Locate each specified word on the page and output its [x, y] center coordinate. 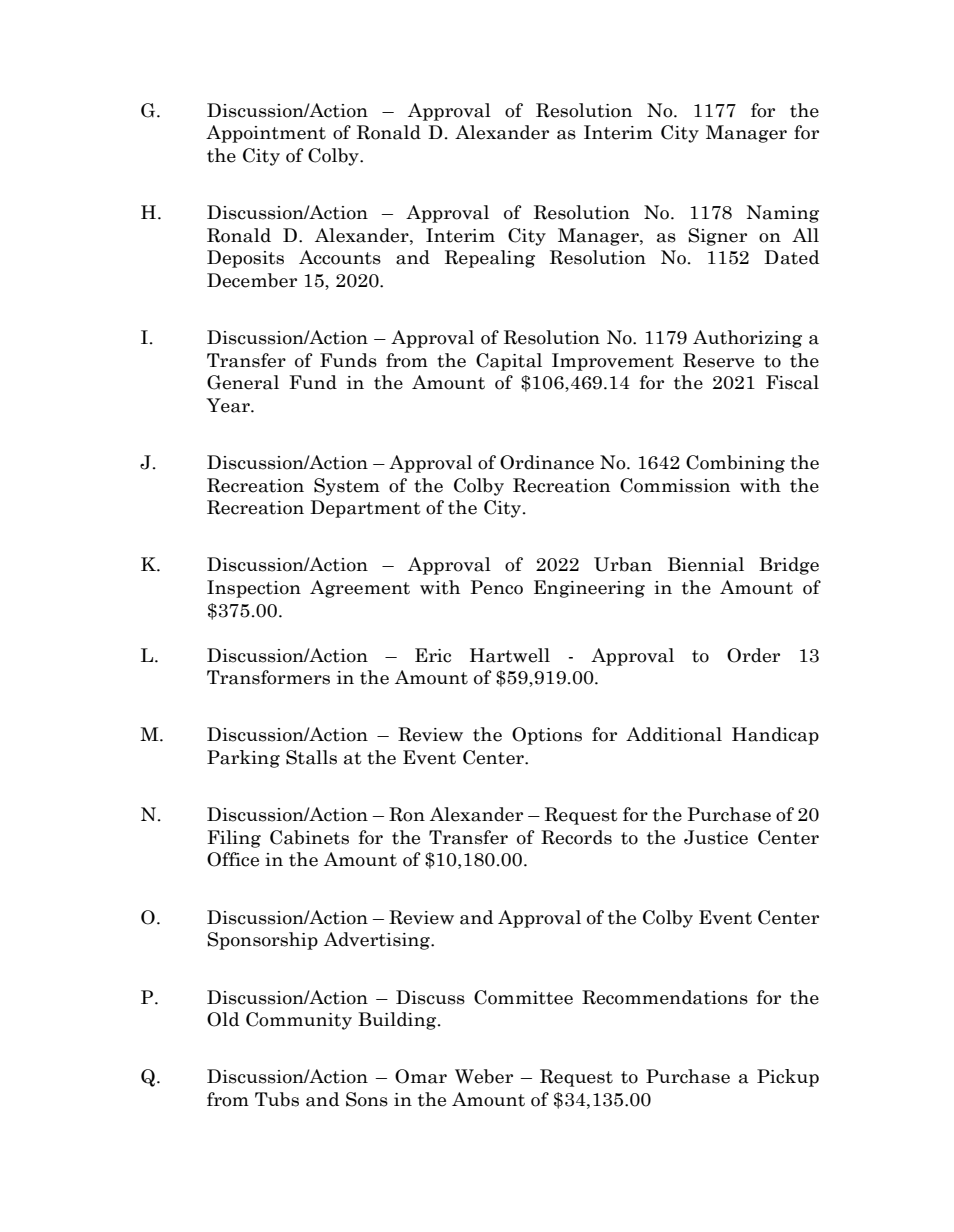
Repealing [490, 259]
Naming [783, 214]
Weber [484, 1076]
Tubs [277, 1099]
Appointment [266, 134]
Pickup [788, 1078]
